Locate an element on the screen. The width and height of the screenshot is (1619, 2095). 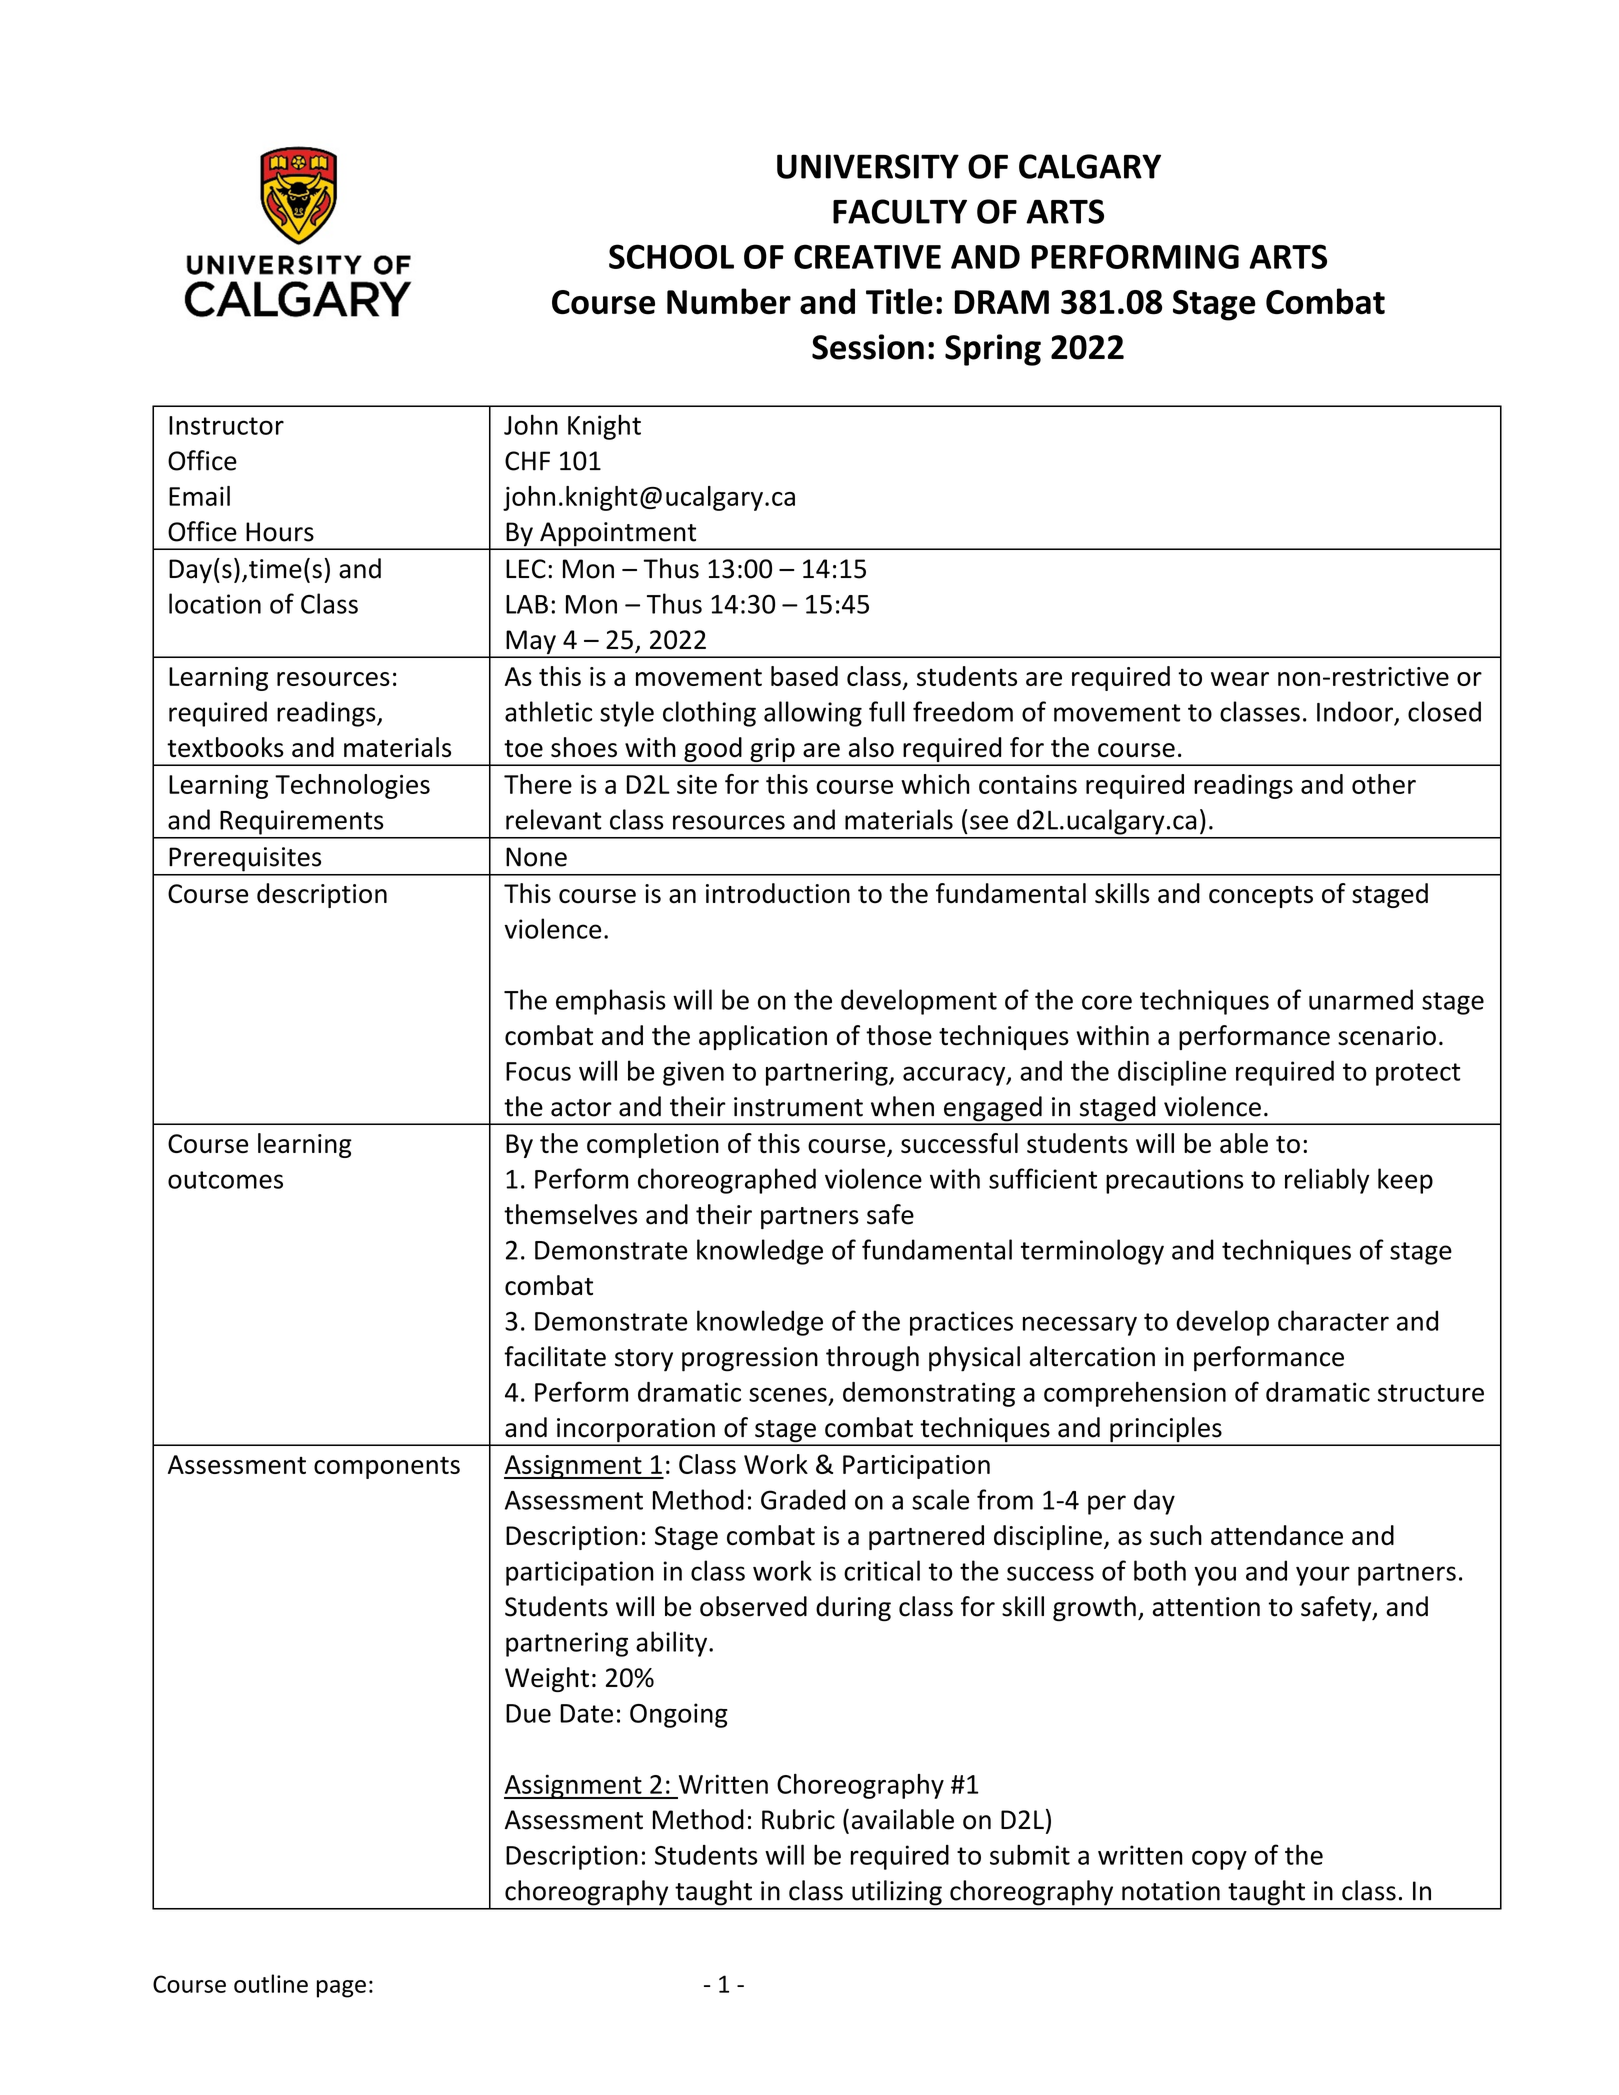
instrument is located at coordinates (798, 1107).
